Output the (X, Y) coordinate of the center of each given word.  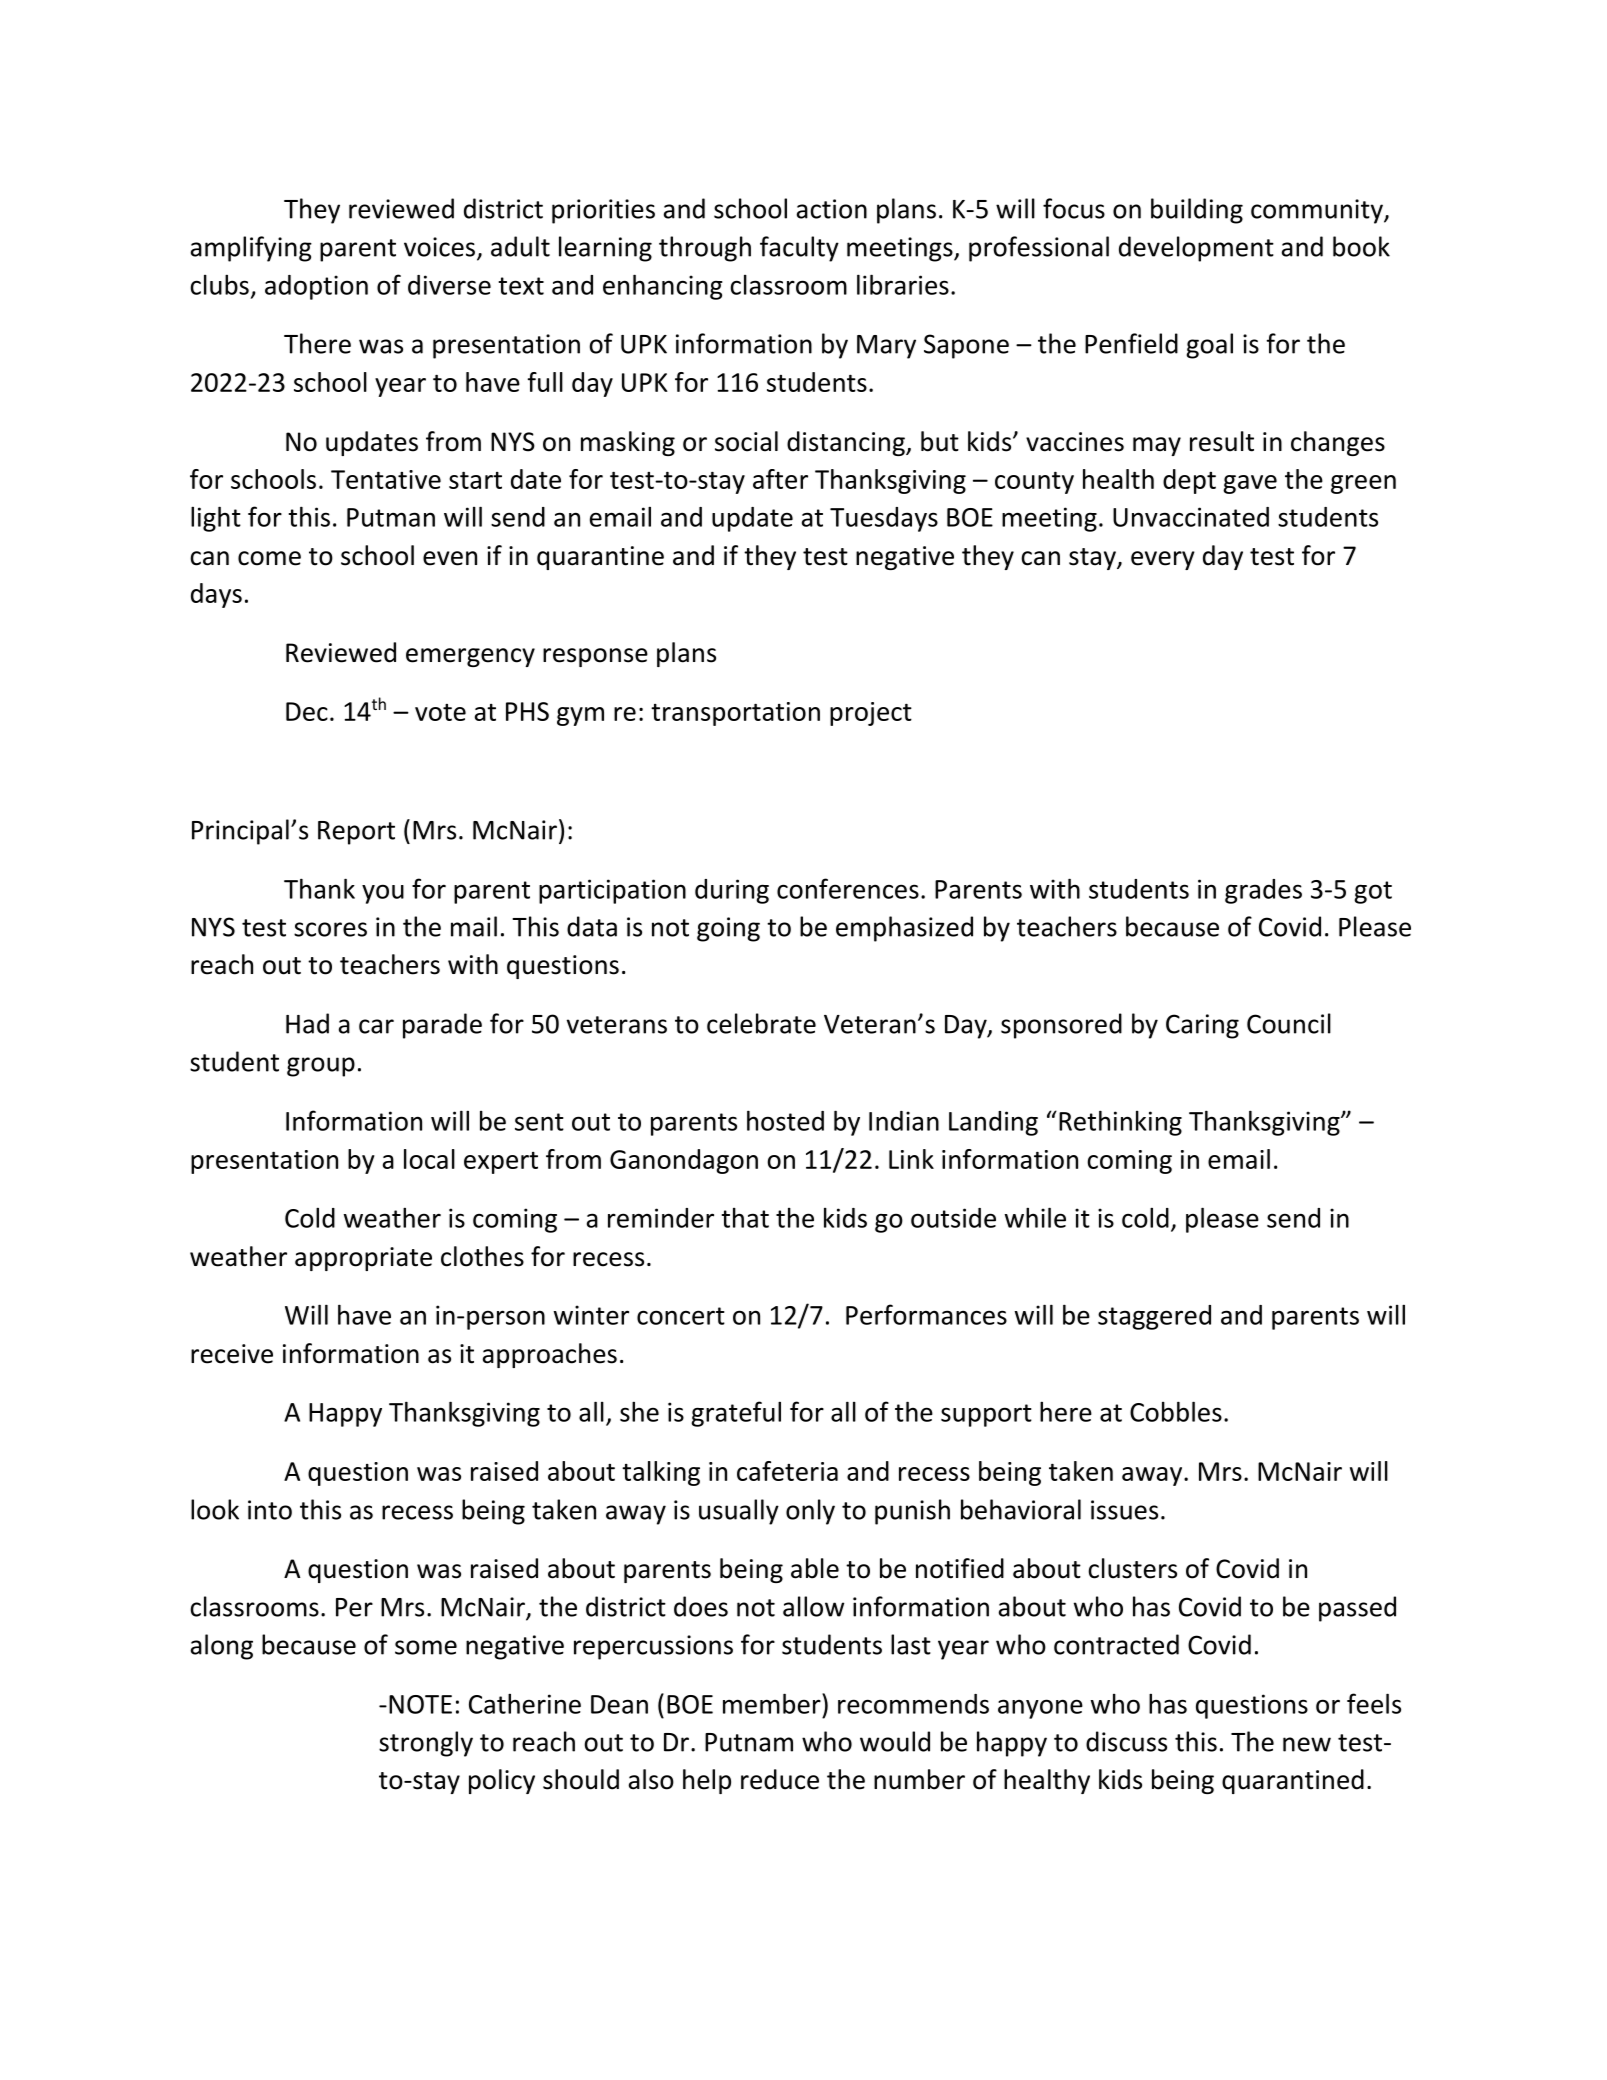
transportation (735, 714)
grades (1263, 891)
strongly (426, 1744)
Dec (307, 711)
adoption (316, 287)
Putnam (749, 1742)
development (1196, 249)
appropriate (363, 1259)
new (1307, 1744)
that (745, 1218)
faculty (799, 249)
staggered (1154, 1317)
